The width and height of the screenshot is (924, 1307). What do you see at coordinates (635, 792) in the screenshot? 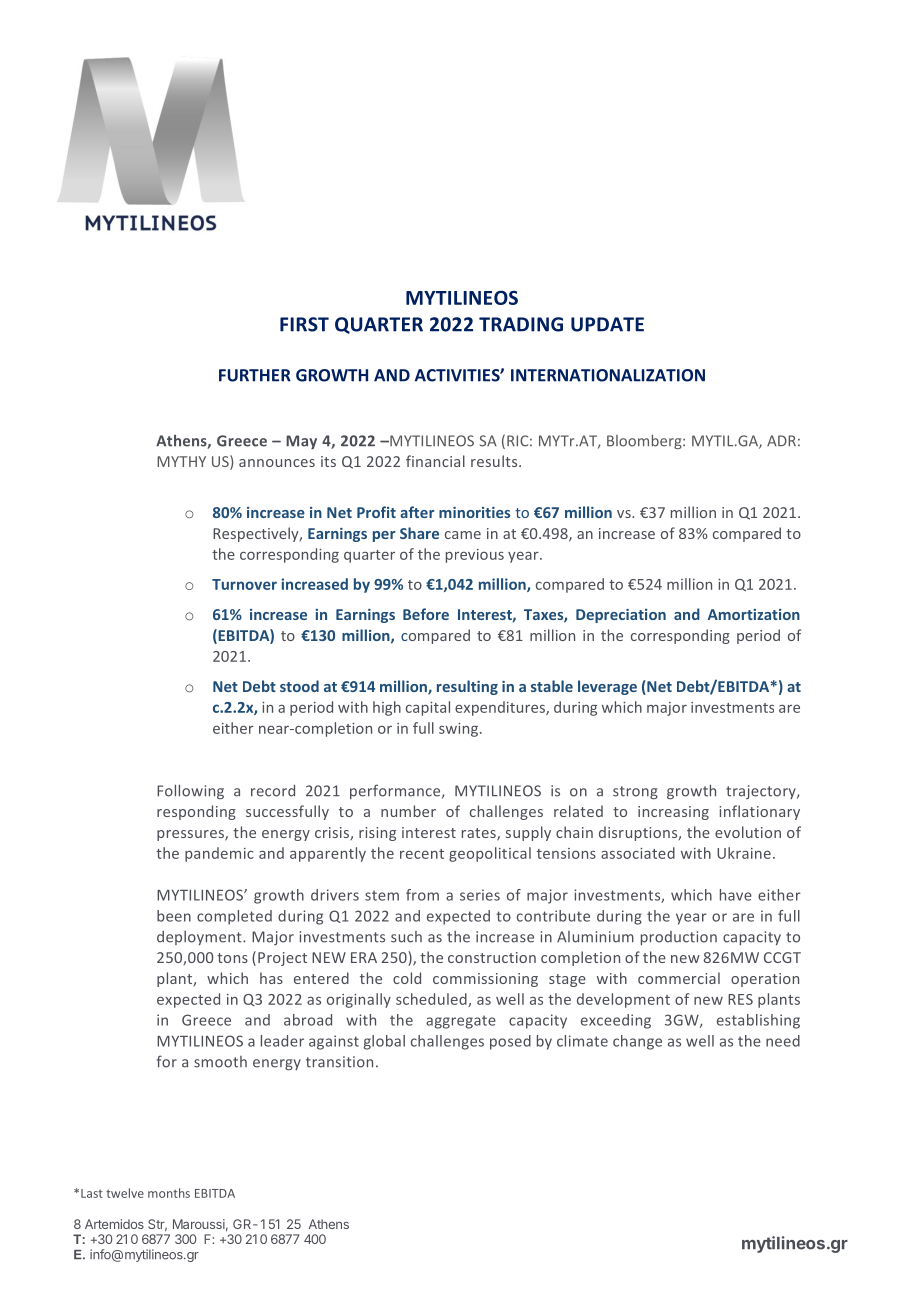
I see `strong` at bounding box center [635, 792].
